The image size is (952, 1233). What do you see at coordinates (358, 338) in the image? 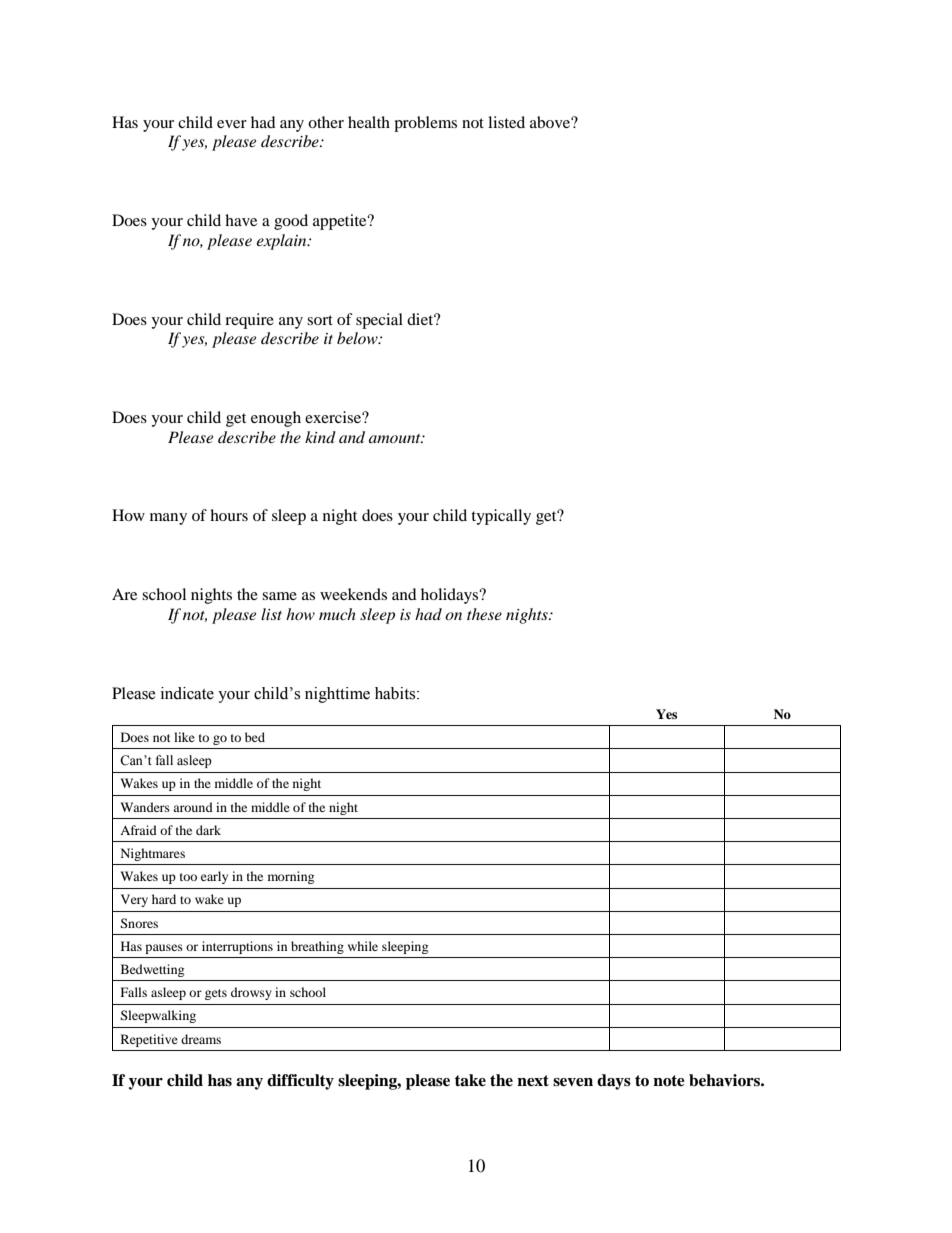
I see `below` at bounding box center [358, 338].
